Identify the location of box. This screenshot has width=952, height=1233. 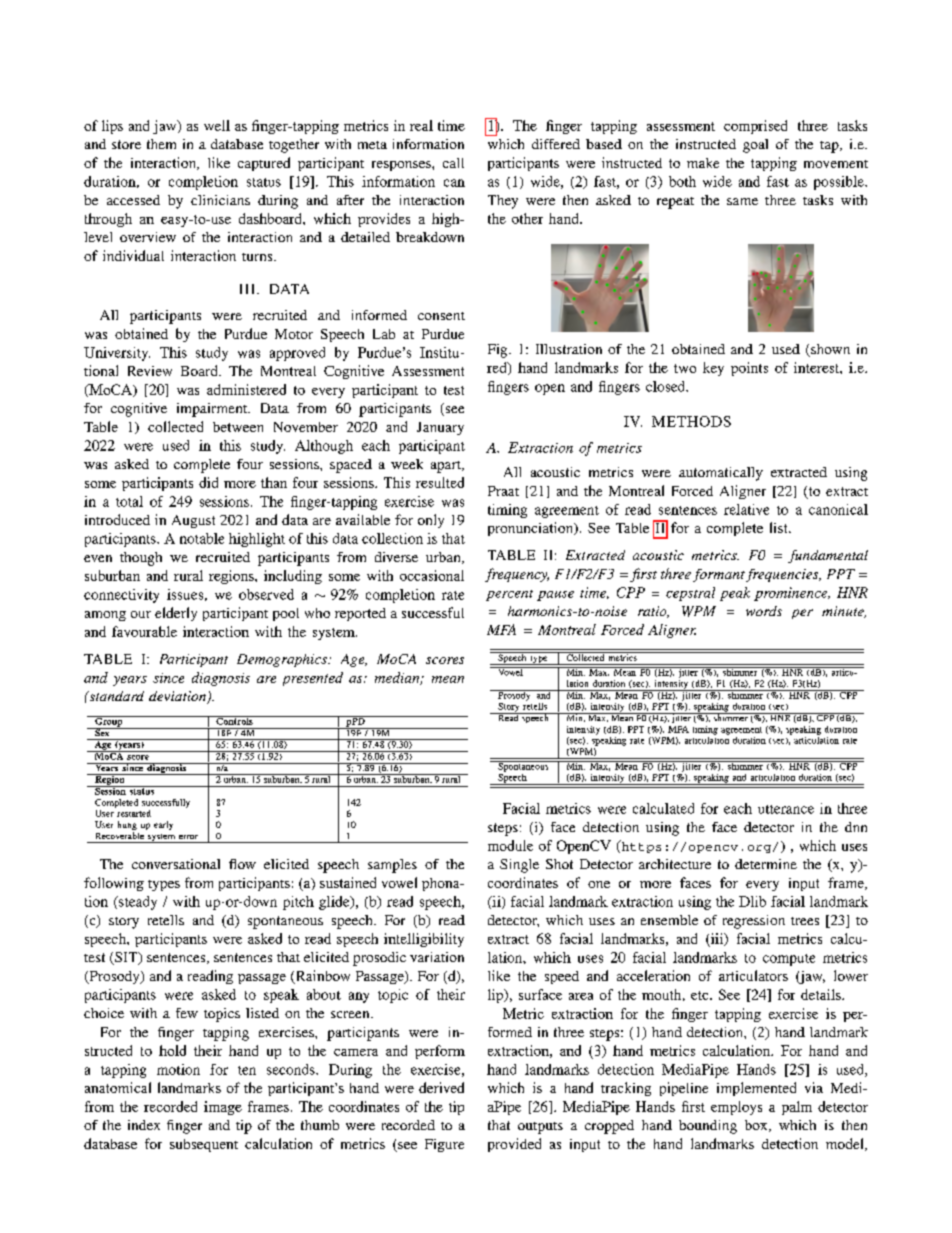
(757, 1126).
